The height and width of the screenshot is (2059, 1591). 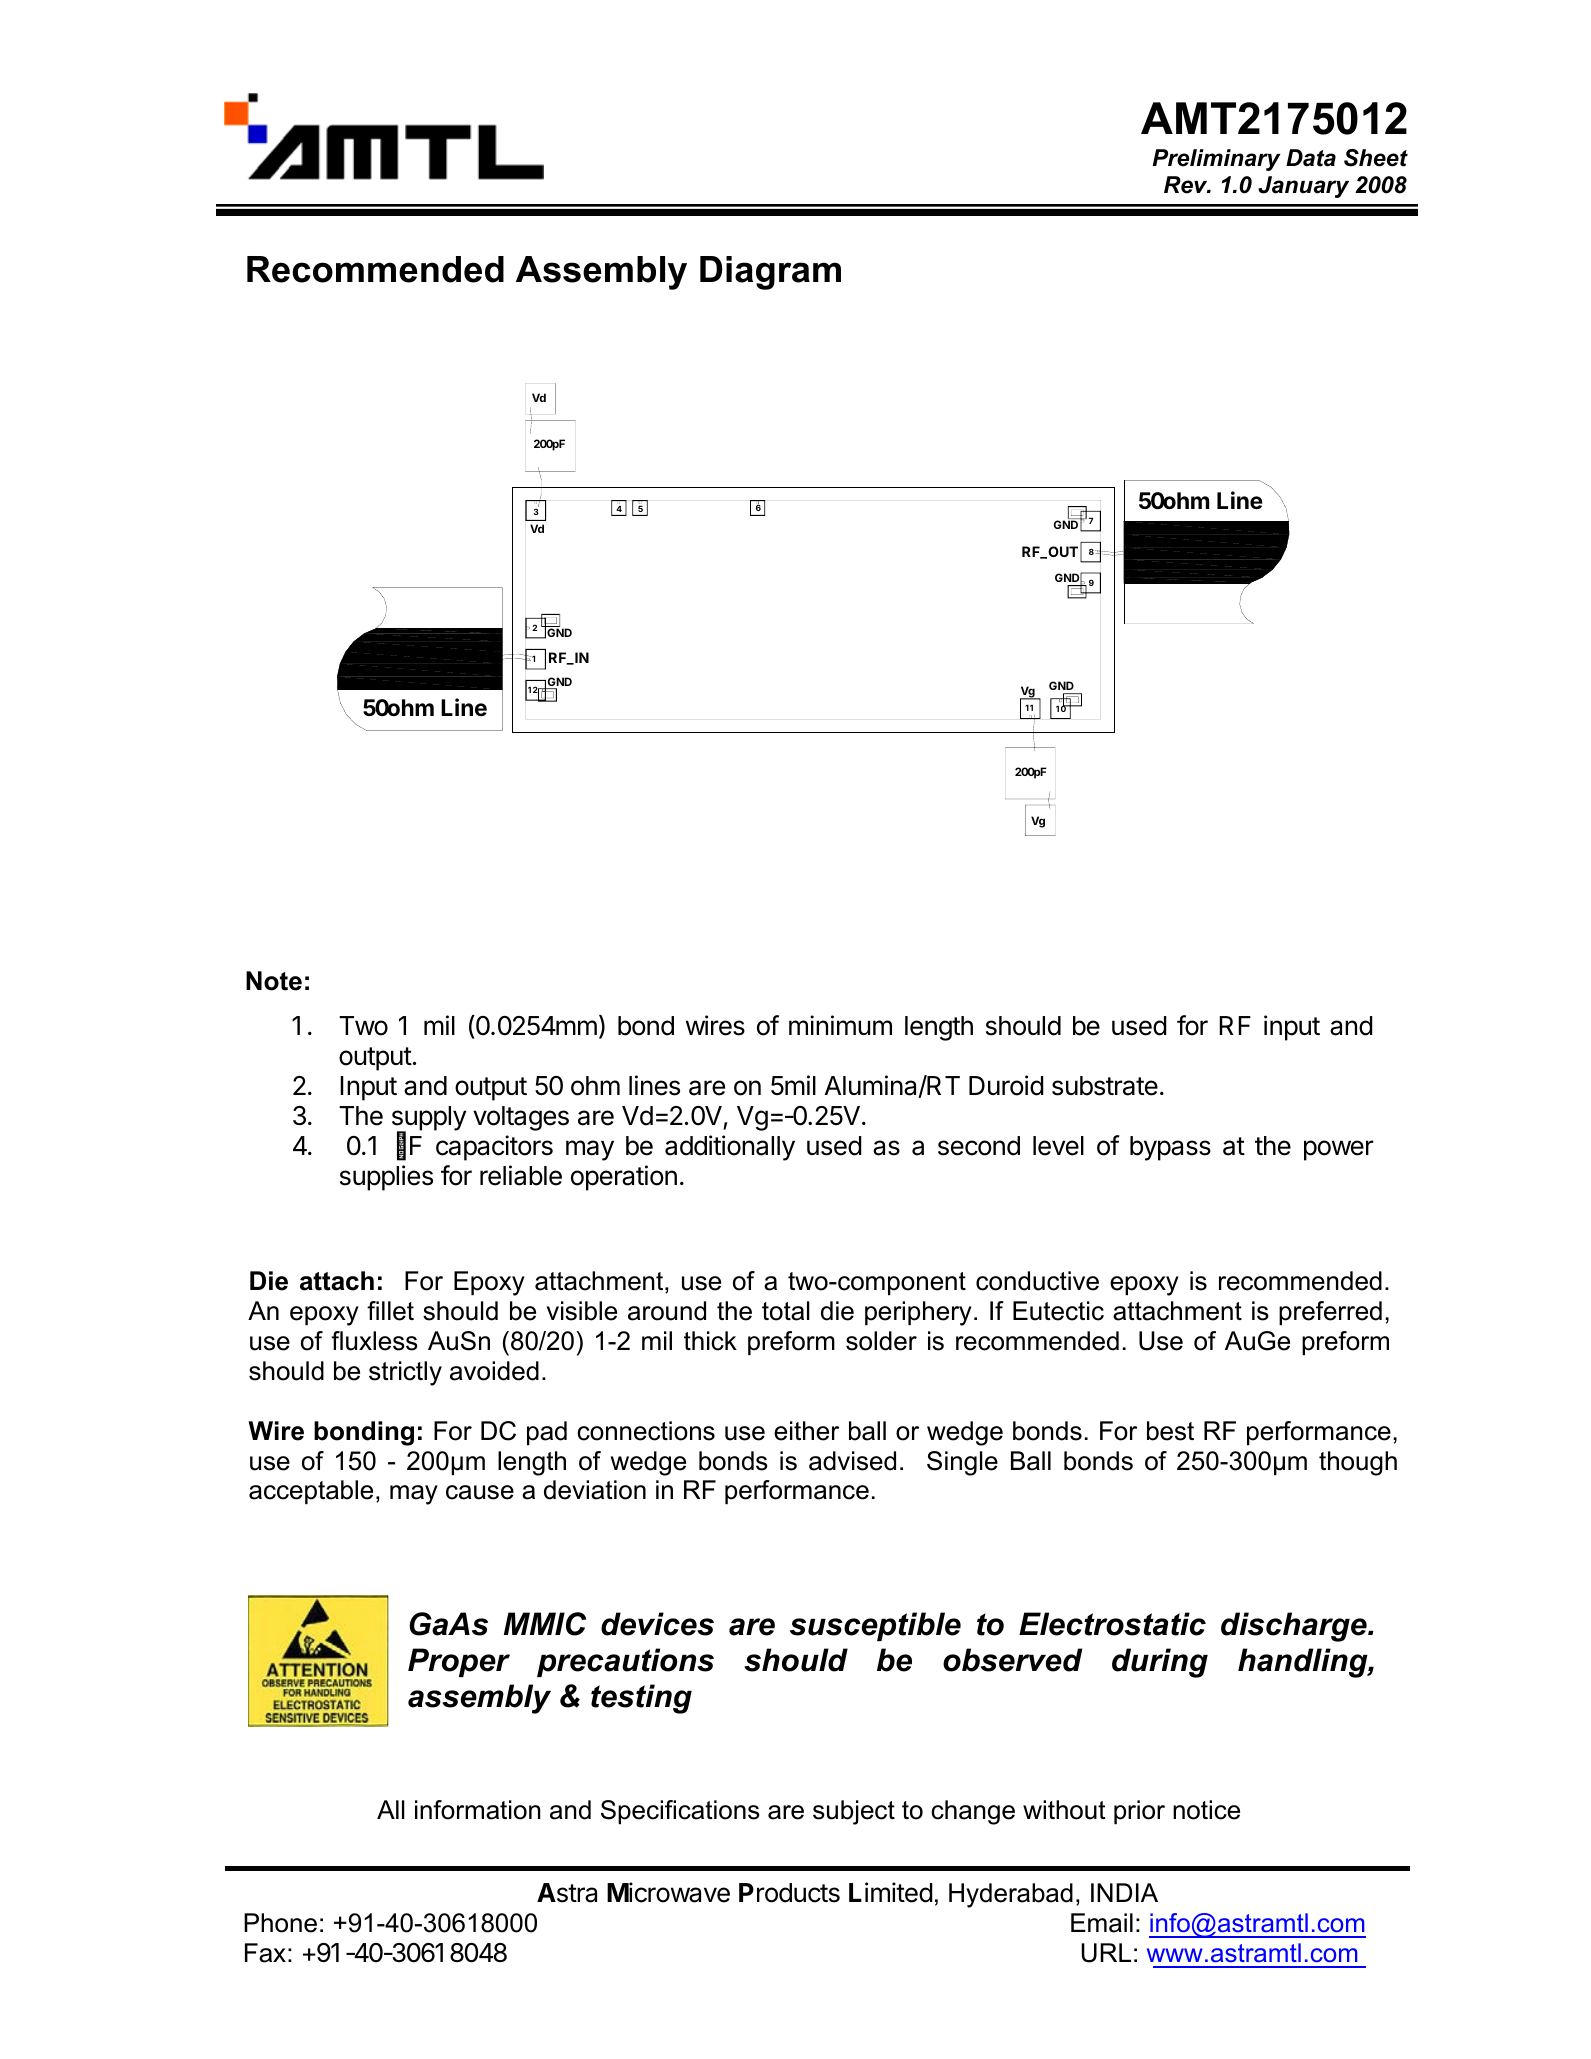 What do you see at coordinates (1303, 187) in the screenshot?
I see `January` at bounding box center [1303, 187].
